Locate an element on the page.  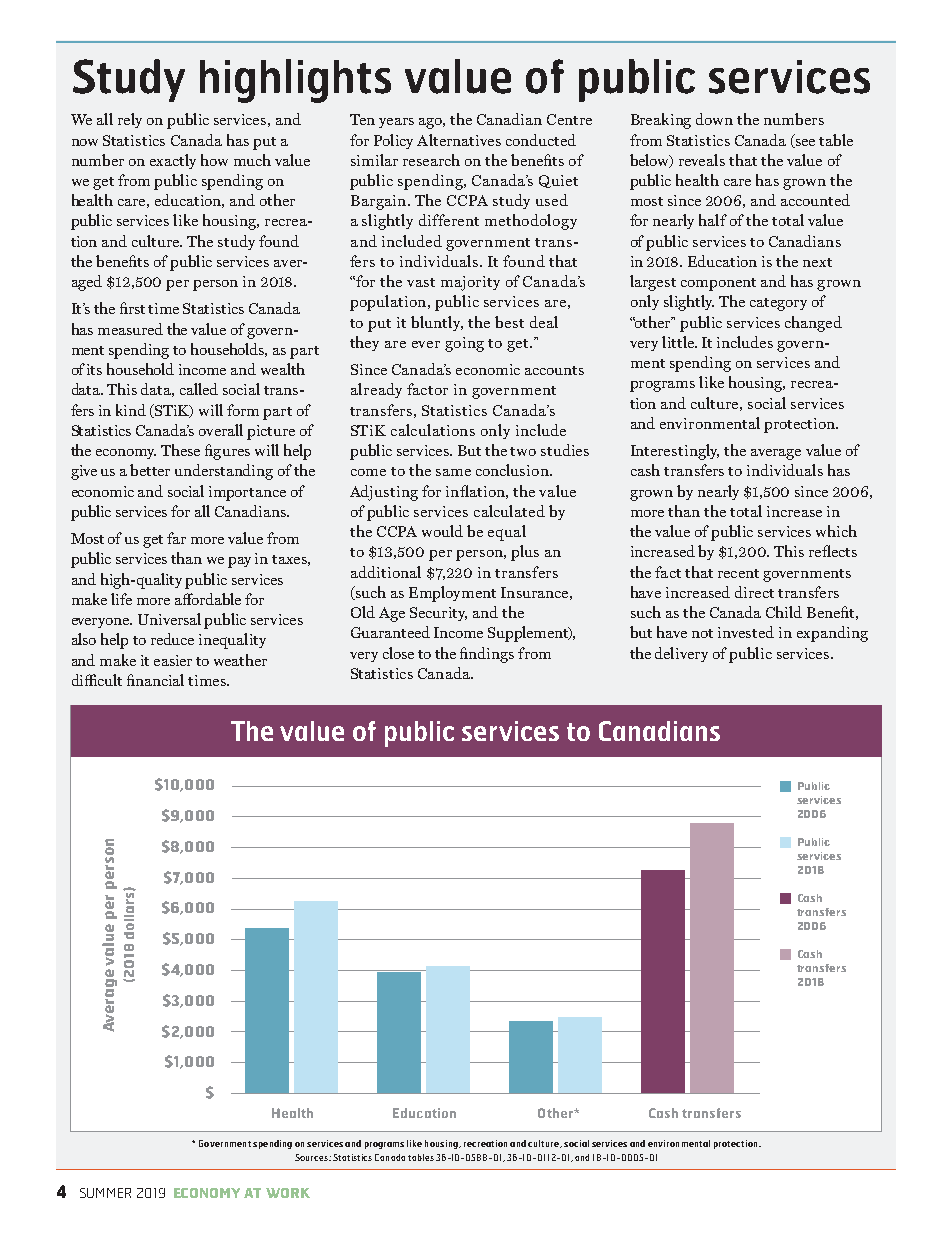
Interestingly is located at coordinates (675, 452).
